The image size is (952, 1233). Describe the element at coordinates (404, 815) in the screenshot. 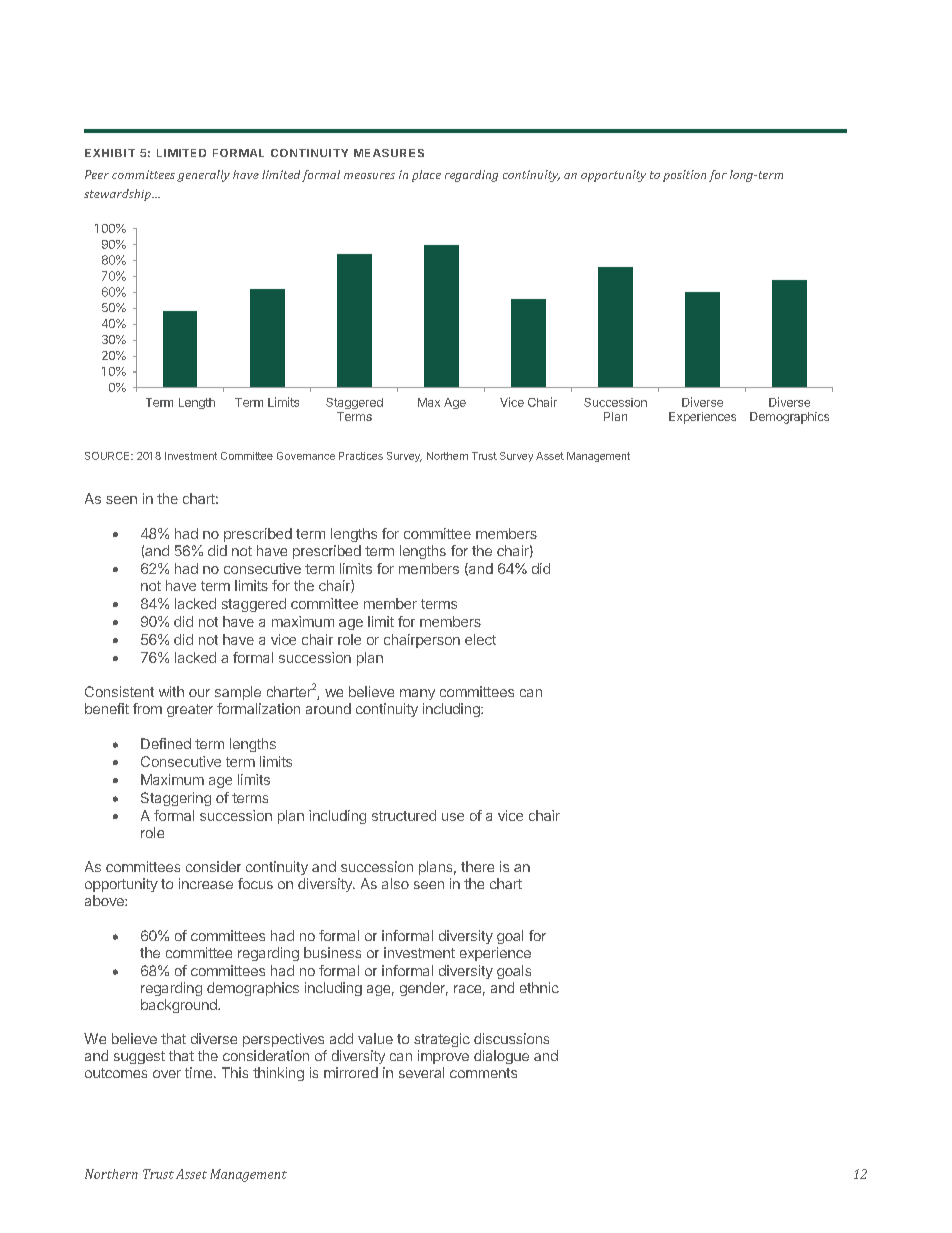

I see `structured` at that location.
